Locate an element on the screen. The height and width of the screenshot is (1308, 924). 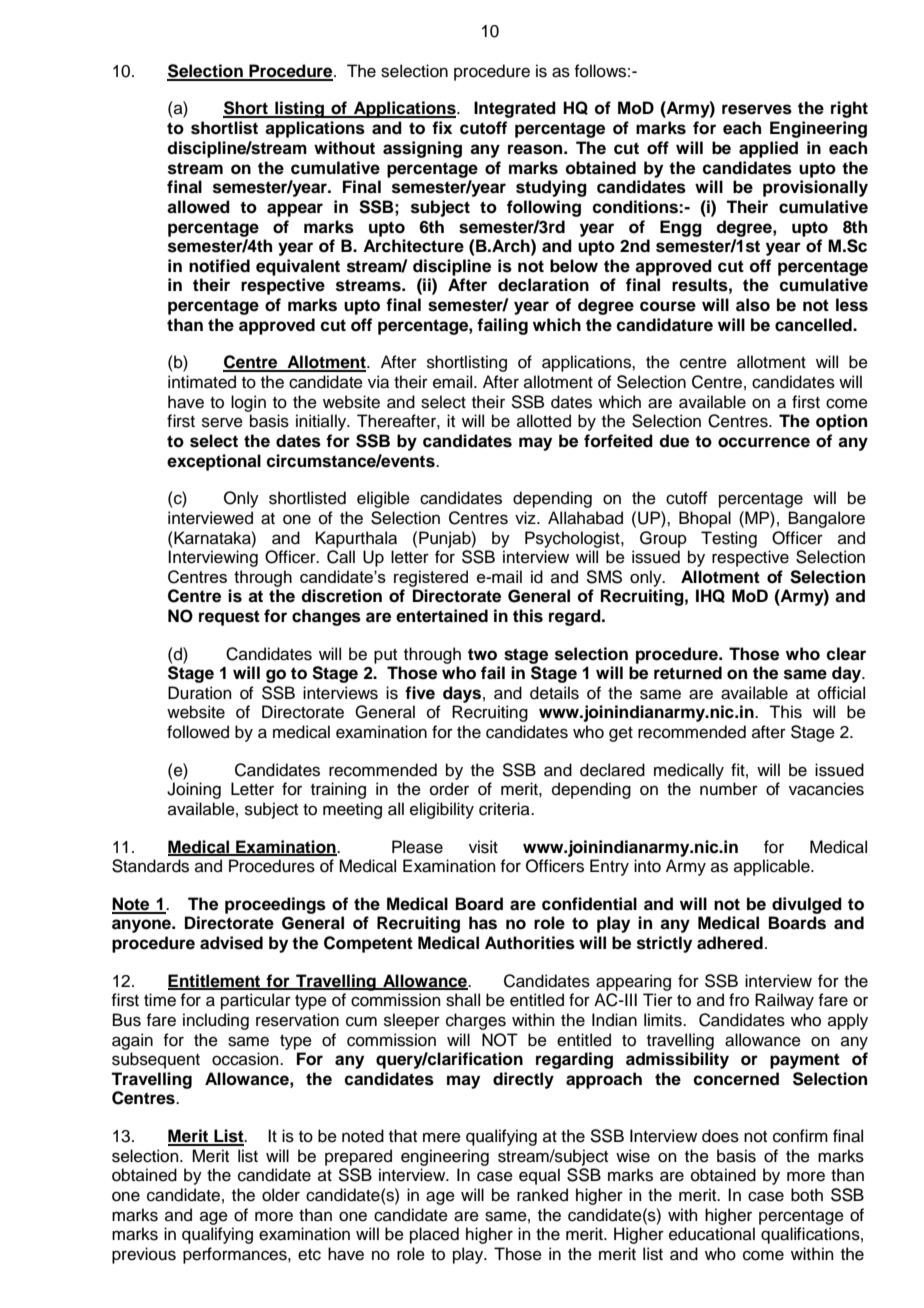
login is located at coordinates (248, 403).
